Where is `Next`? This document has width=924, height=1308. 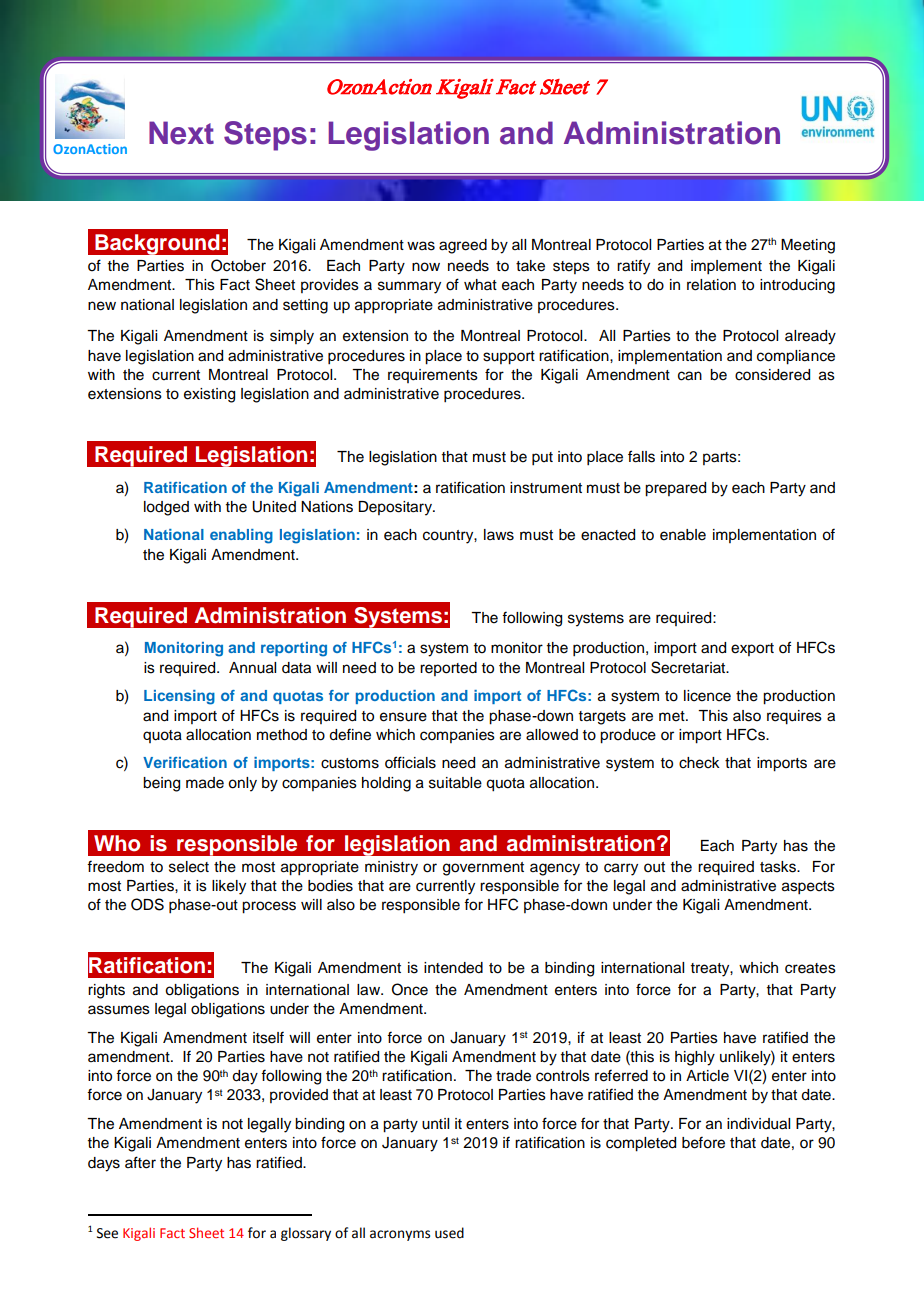 Next is located at coordinates (181, 133).
